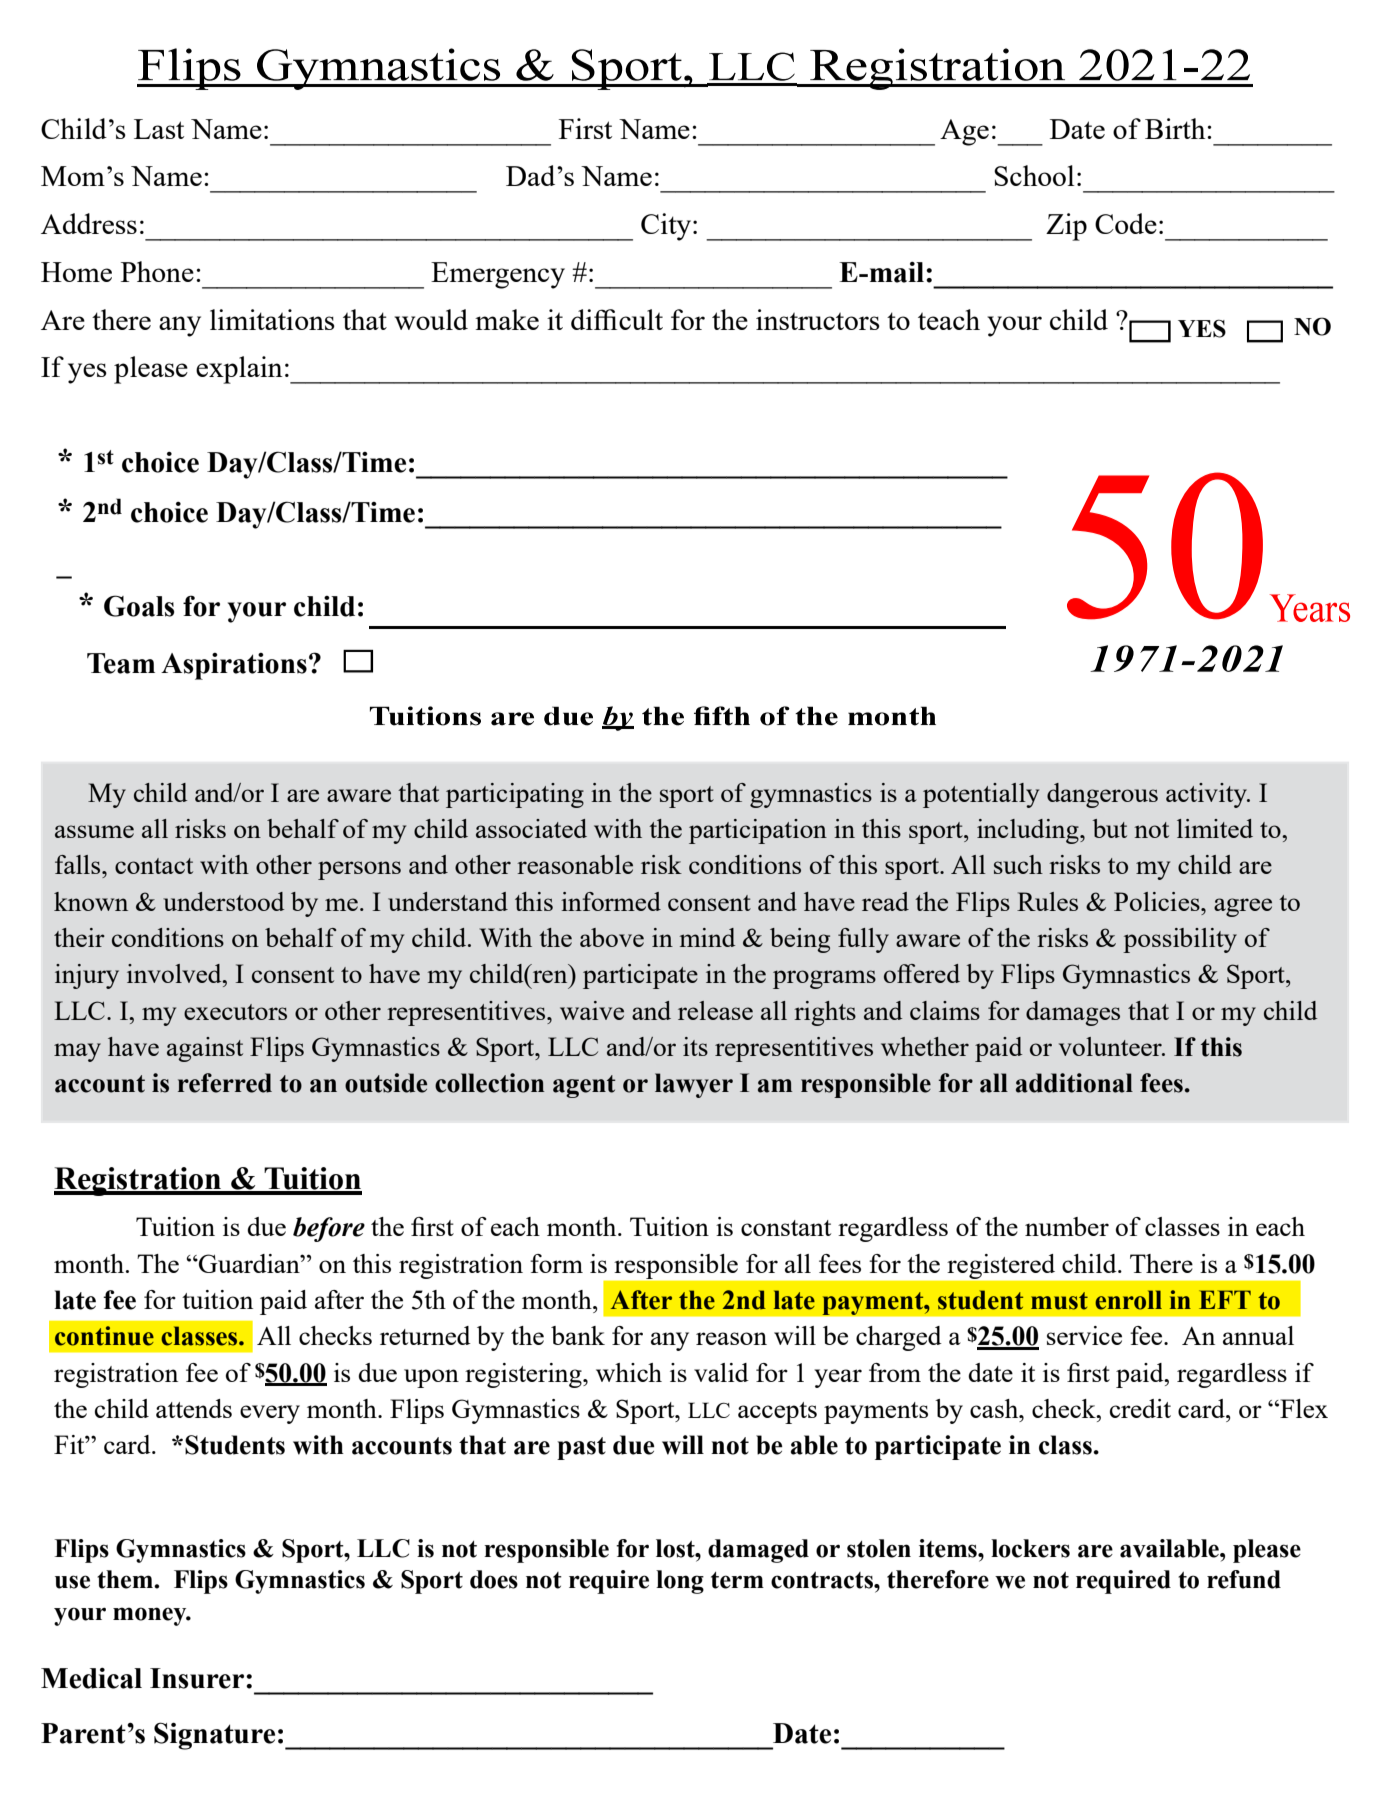  I want to click on mind, so click(707, 937).
